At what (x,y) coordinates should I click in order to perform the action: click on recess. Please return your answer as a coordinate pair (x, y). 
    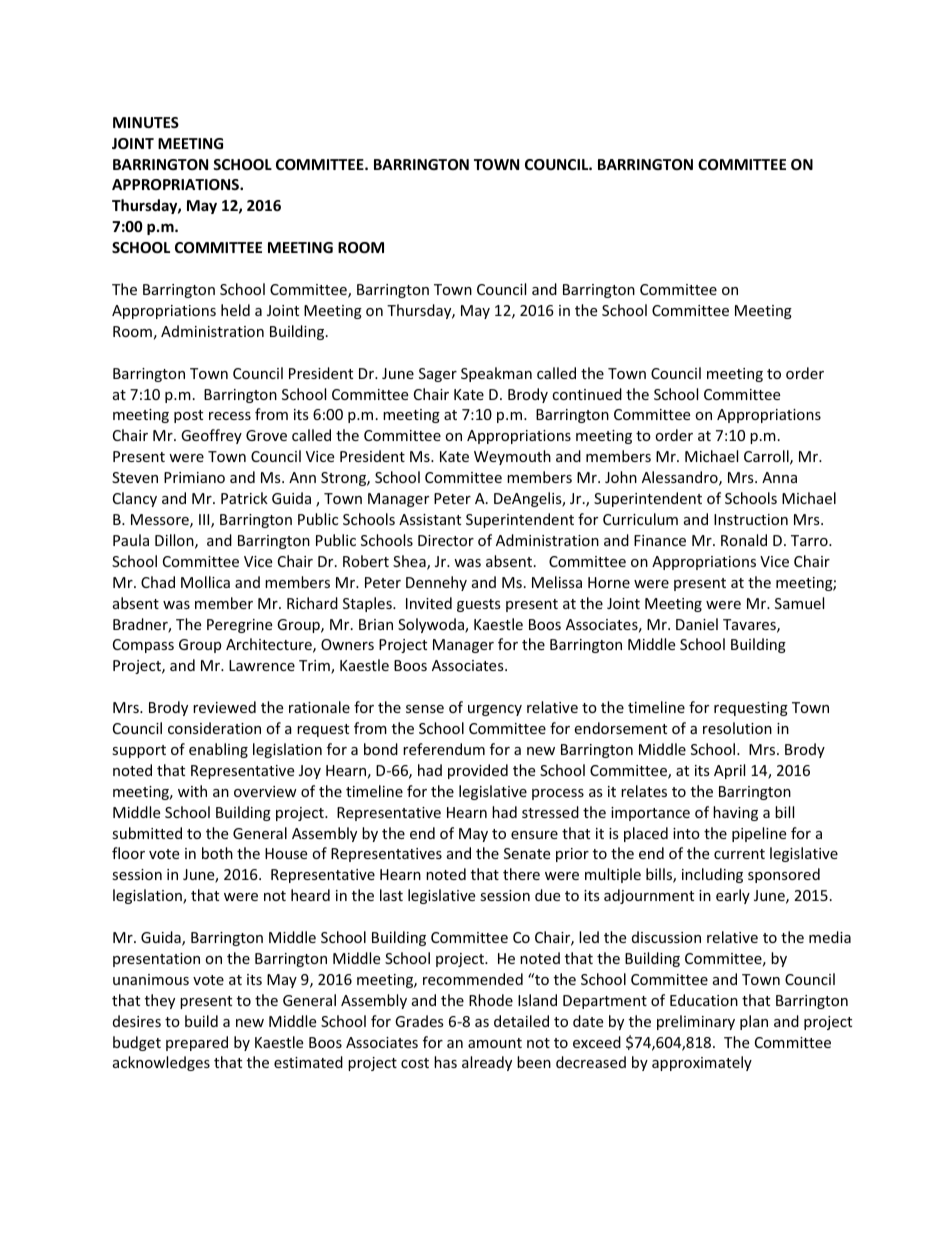
    Looking at the image, I should click on (230, 416).
